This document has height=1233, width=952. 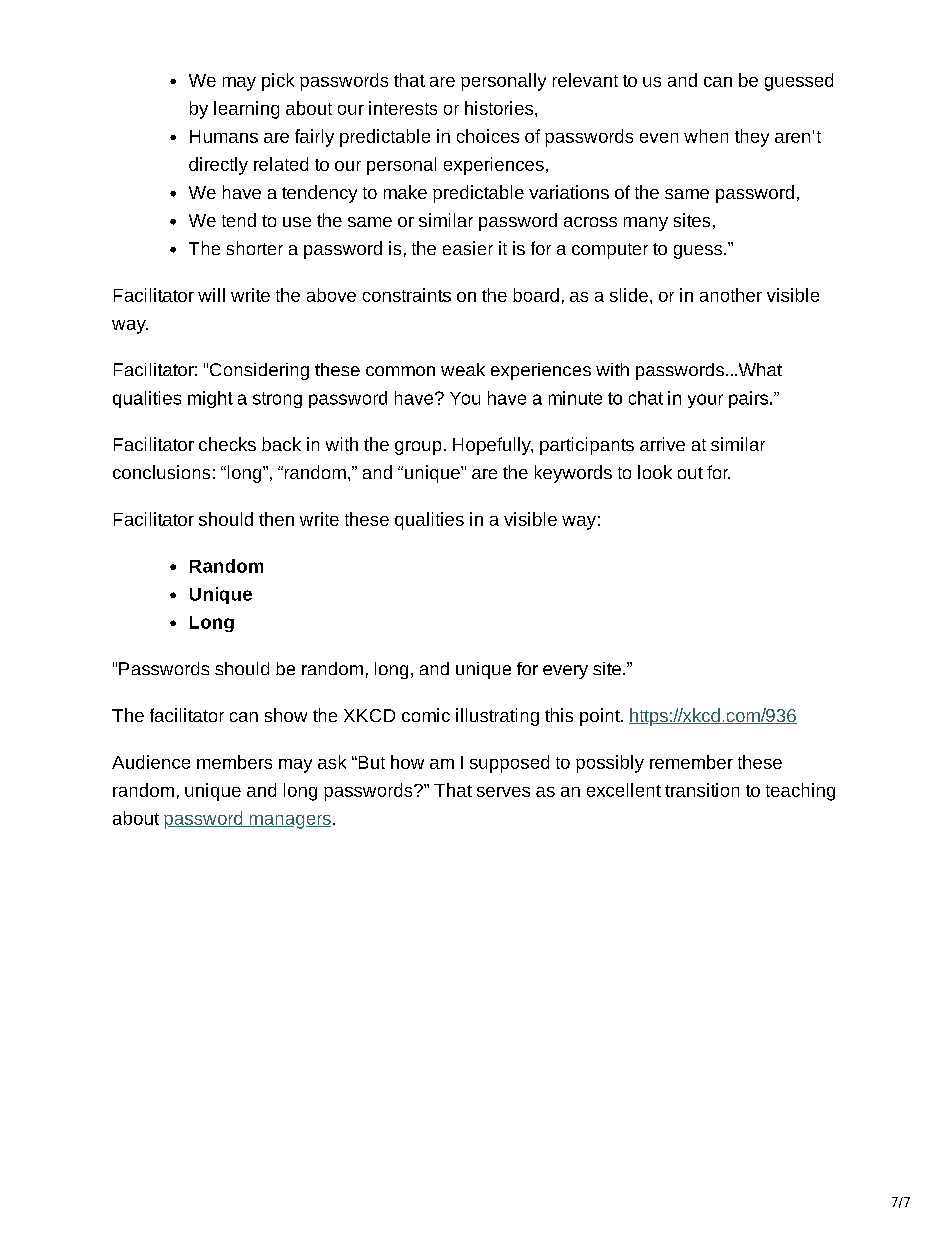 I want to click on learning, so click(x=246, y=110).
